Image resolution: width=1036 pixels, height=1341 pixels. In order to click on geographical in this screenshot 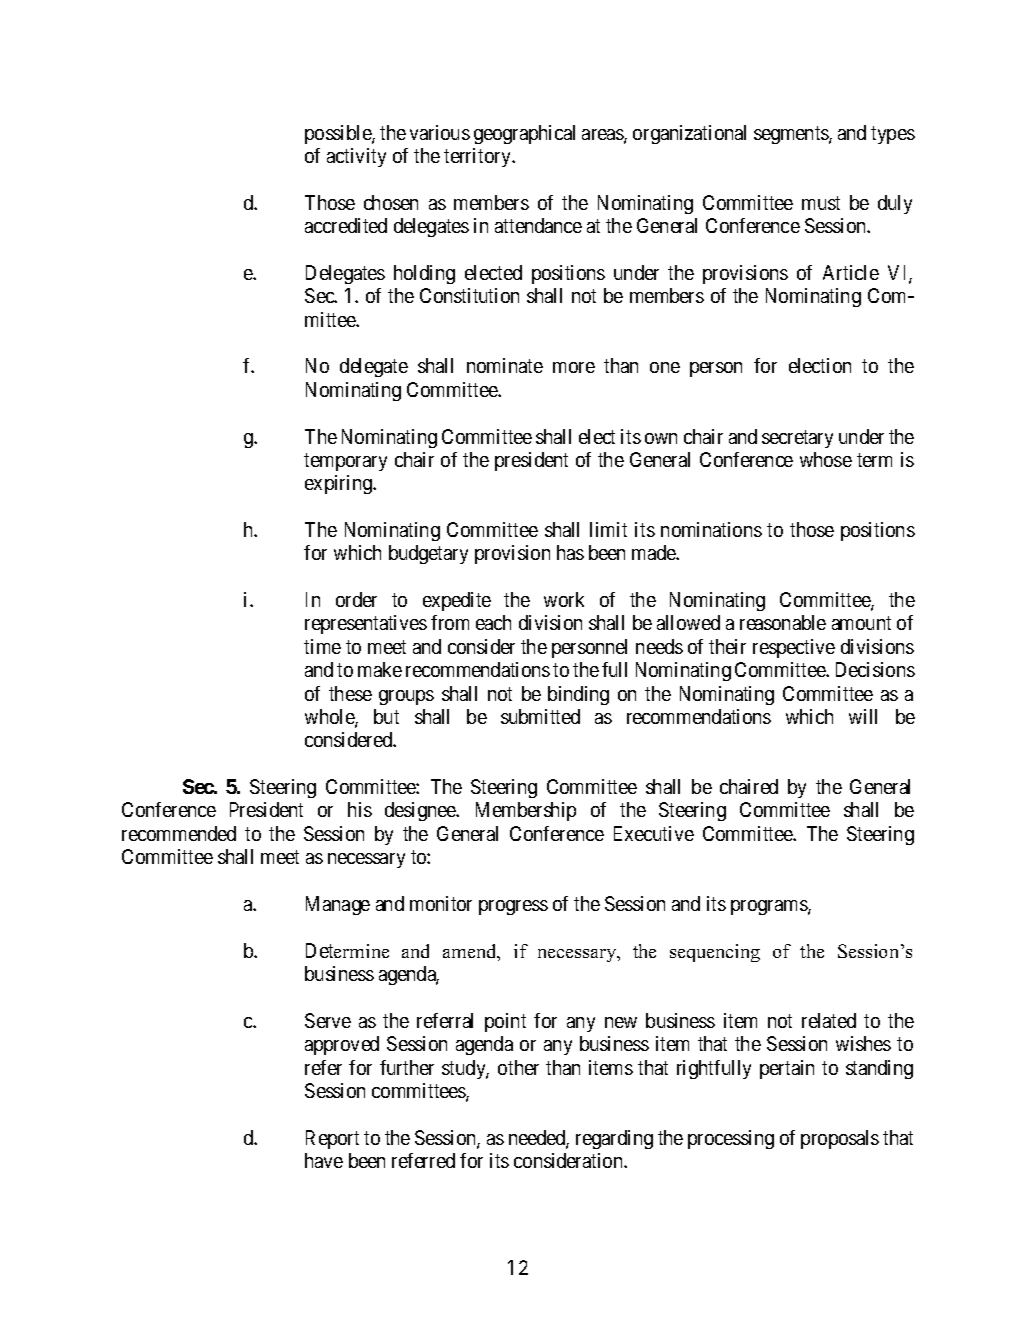, I will do `click(524, 134)`.
